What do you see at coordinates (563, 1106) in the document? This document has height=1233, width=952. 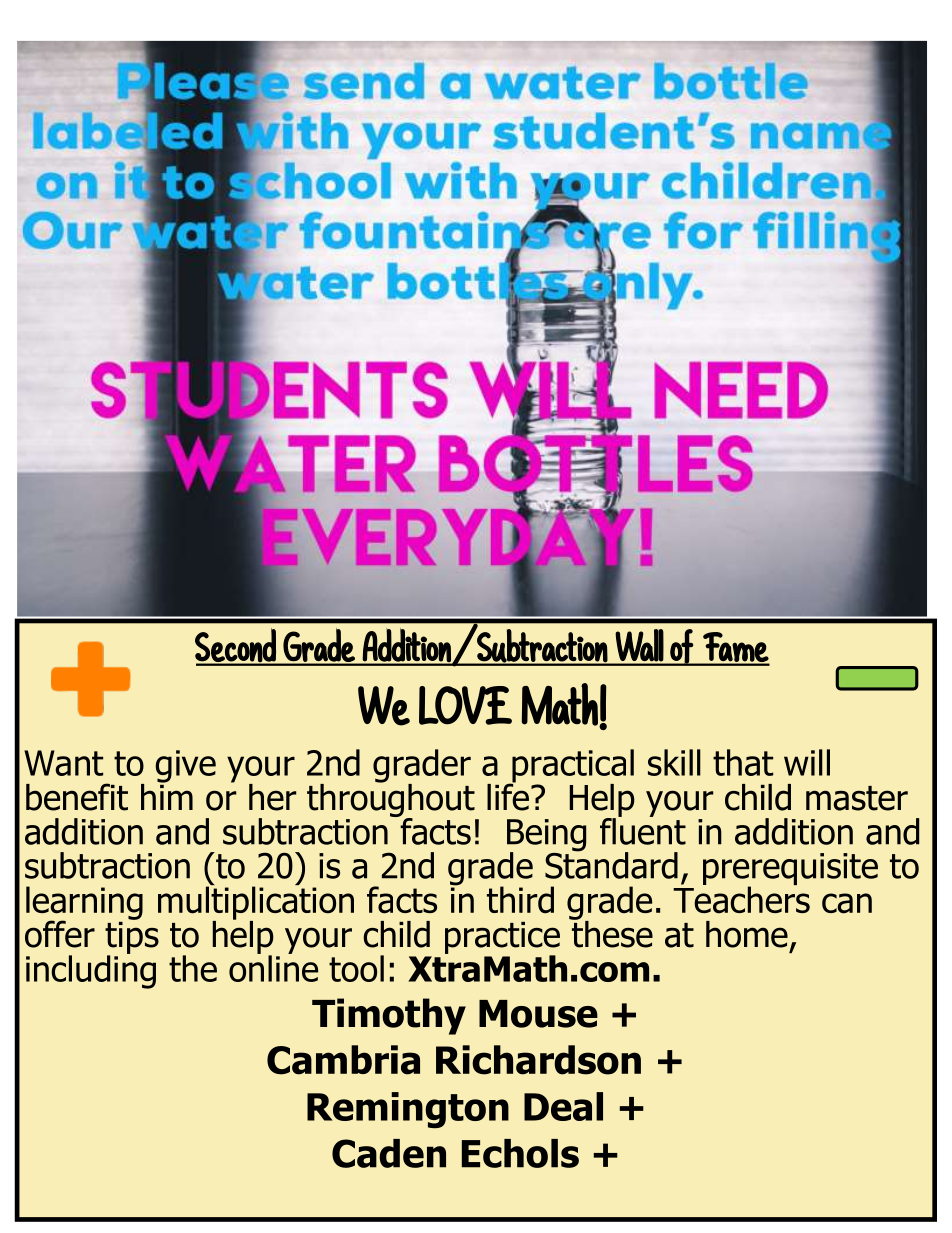 I see `Deal` at bounding box center [563, 1106].
